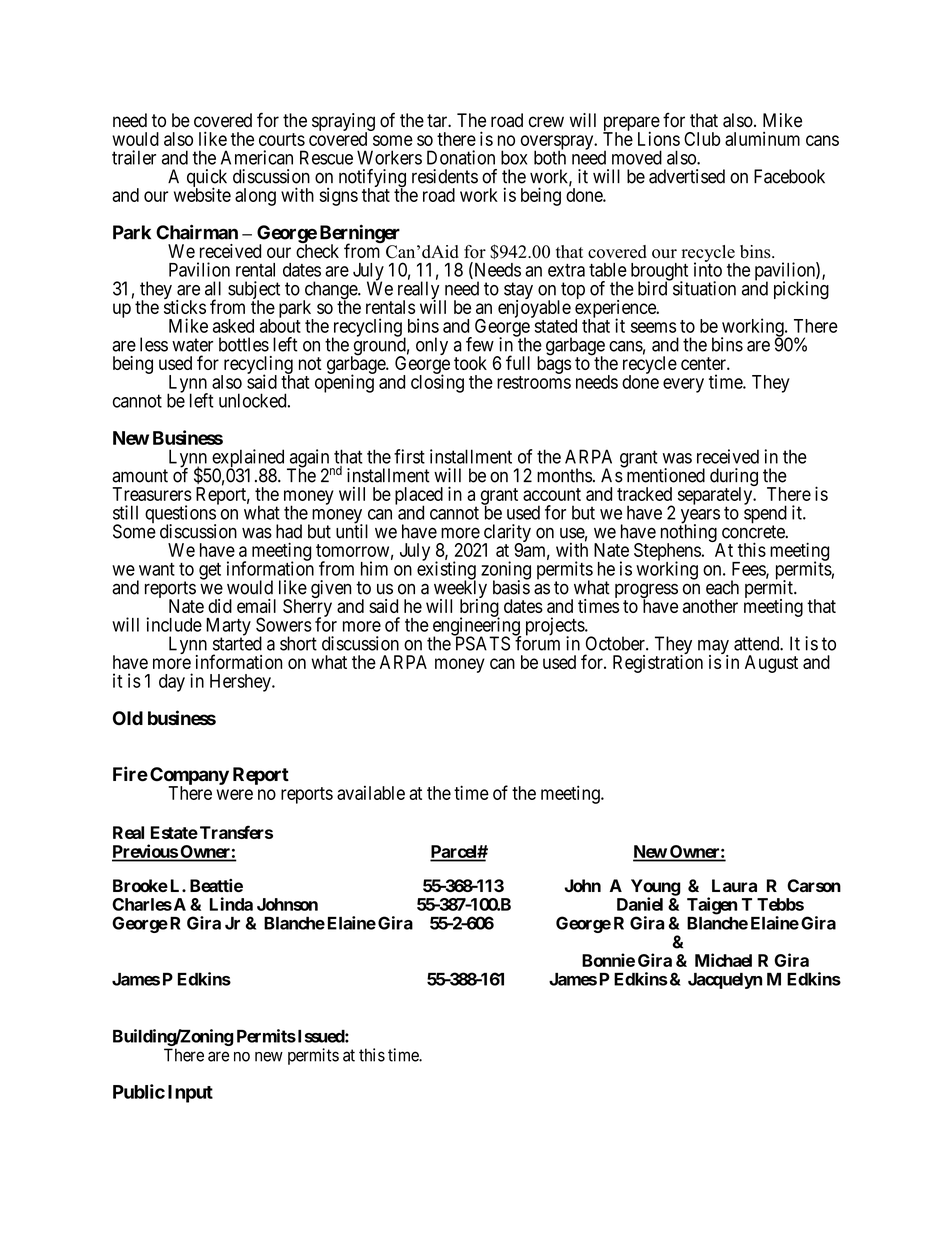 This document has height=1233, width=952. I want to click on quick, so click(207, 179).
